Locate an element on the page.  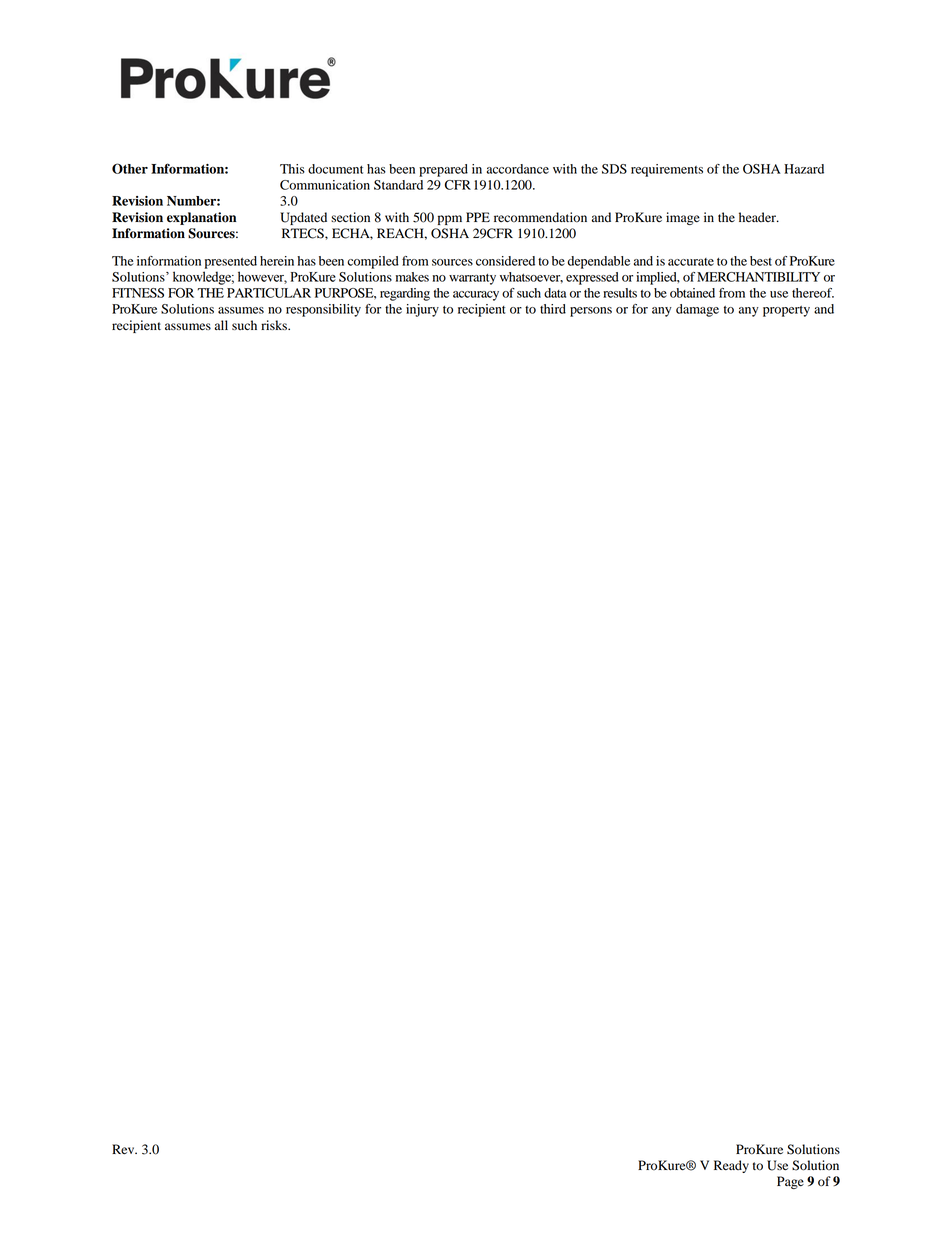
injury is located at coordinates (422, 310).
